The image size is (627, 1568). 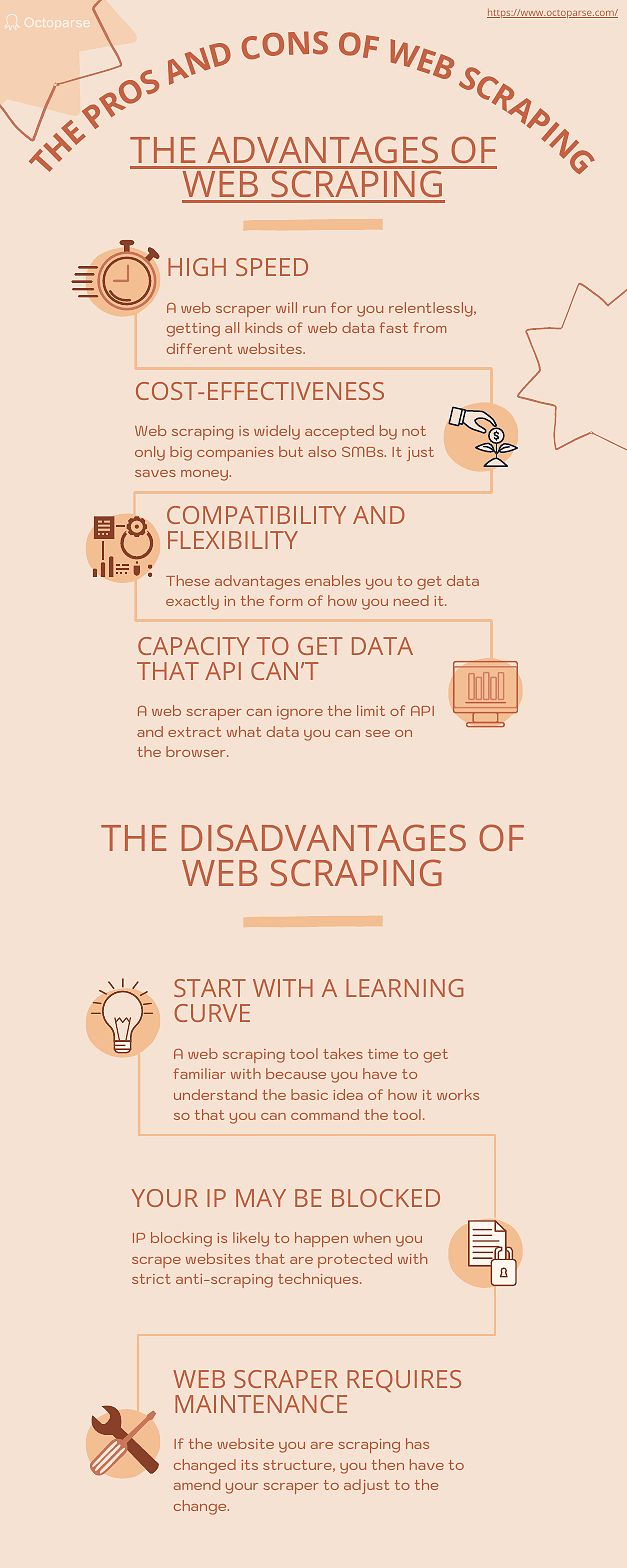 I want to click on MAINTENANCE, so click(x=261, y=1404).
